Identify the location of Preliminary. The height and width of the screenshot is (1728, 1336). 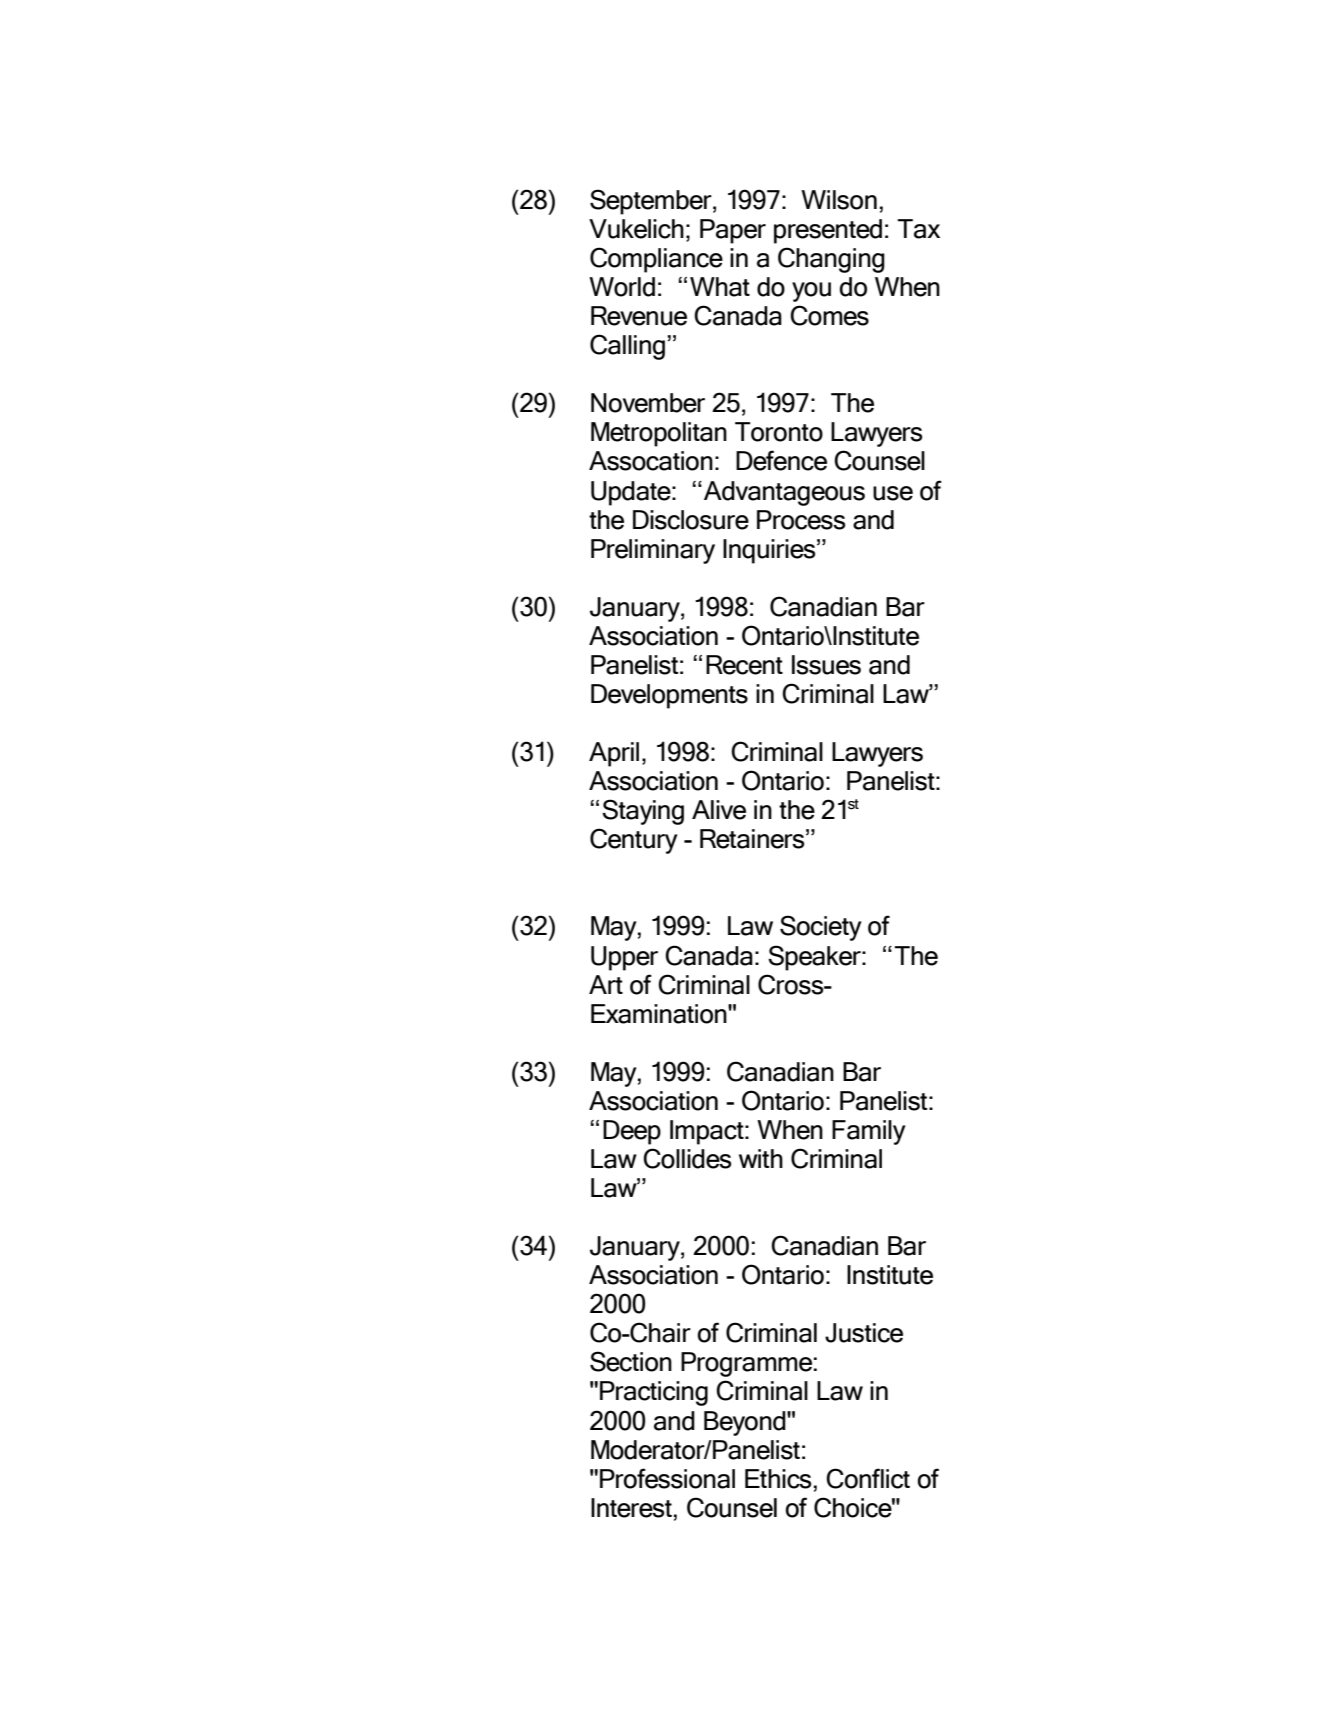
(653, 551).
